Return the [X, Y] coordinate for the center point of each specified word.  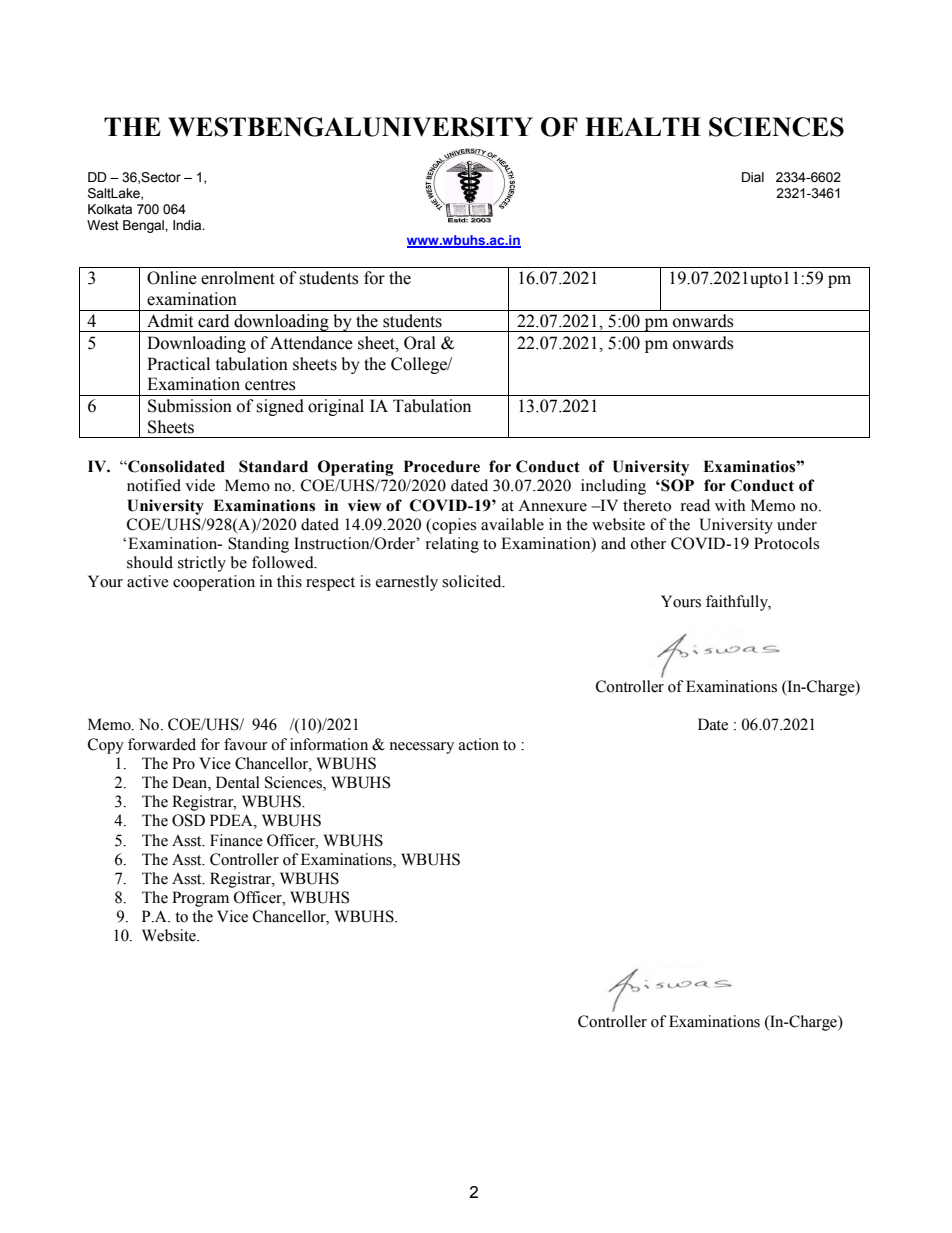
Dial [753, 177]
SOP [676, 485]
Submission [190, 406]
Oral [420, 343]
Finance [236, 840]
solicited [473, 581]
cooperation [214, 583]
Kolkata [110, 209]
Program [200, 899]
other [648, 543]
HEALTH [643, 126]
